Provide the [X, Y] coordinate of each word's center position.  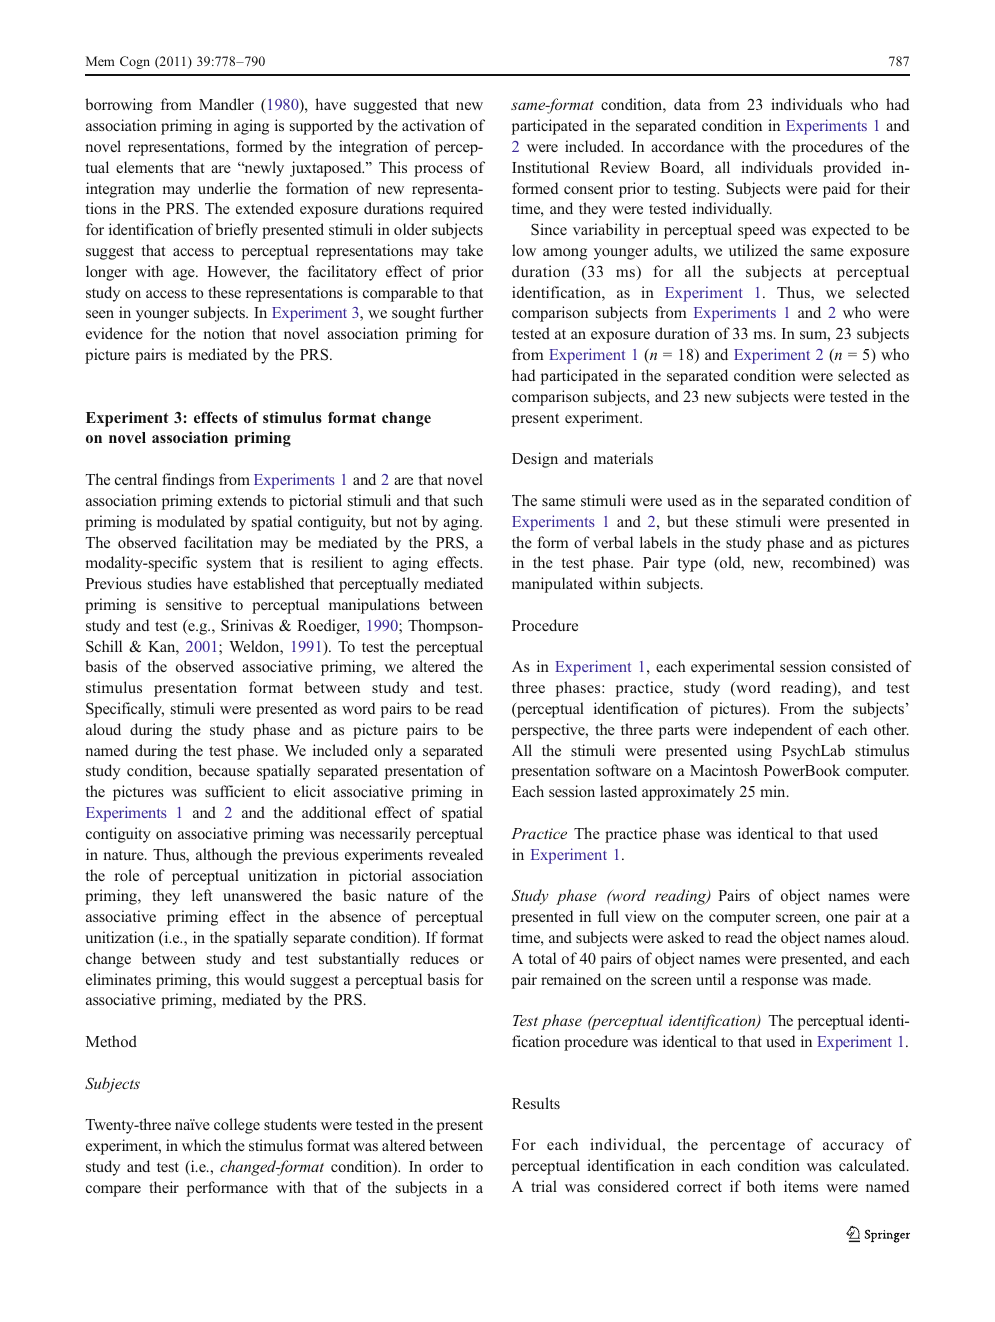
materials [623, 458]
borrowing [119, 106]
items [801, 1186]
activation [433, 125]
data [687, 104]
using [754, 752]
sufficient [235, 791]
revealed [456, 854]
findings [188, 481]
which [201, 1145]
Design [535, 460]
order [447, 1166]
